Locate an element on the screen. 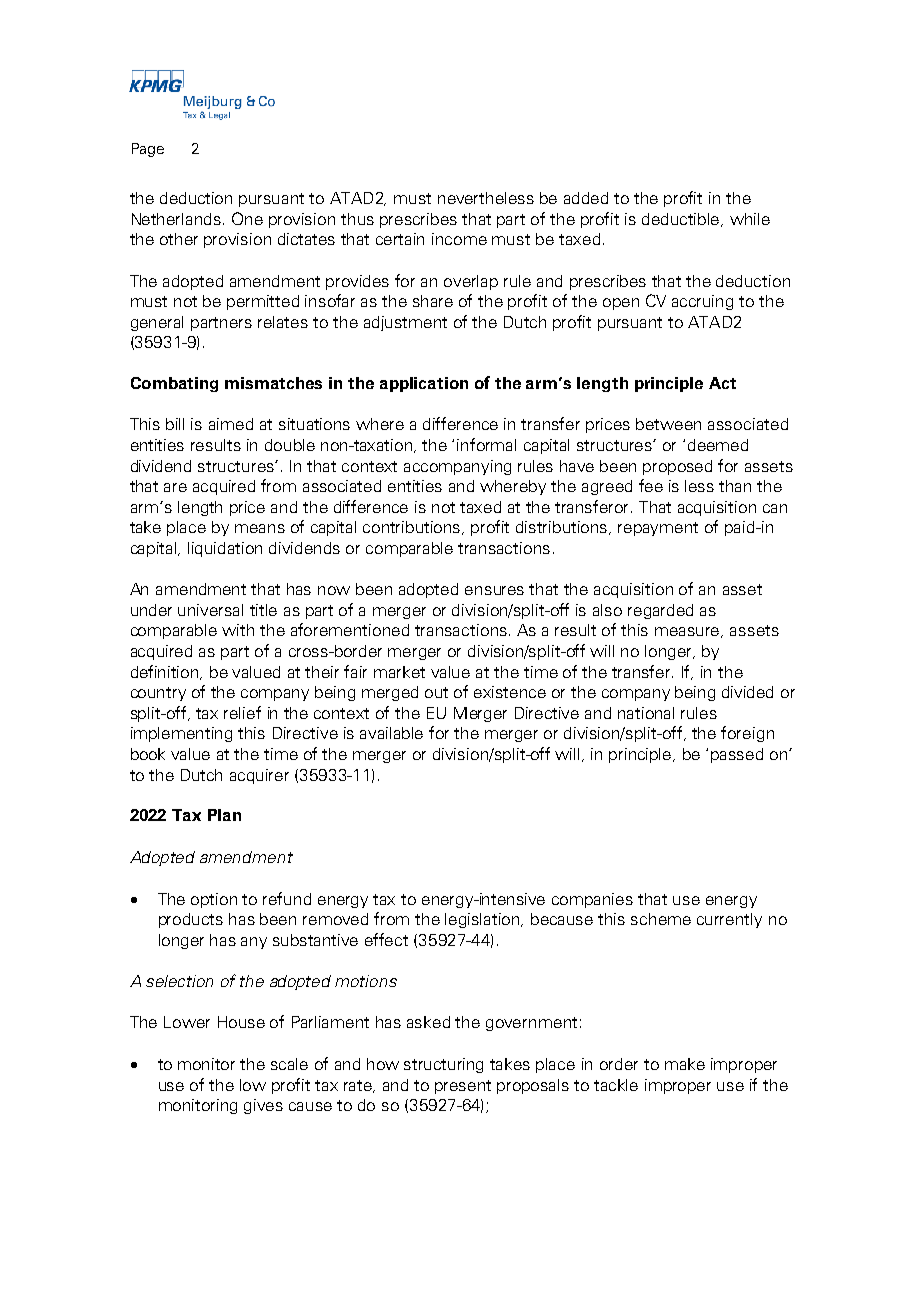  measure is located at coordinates (689, 632).
